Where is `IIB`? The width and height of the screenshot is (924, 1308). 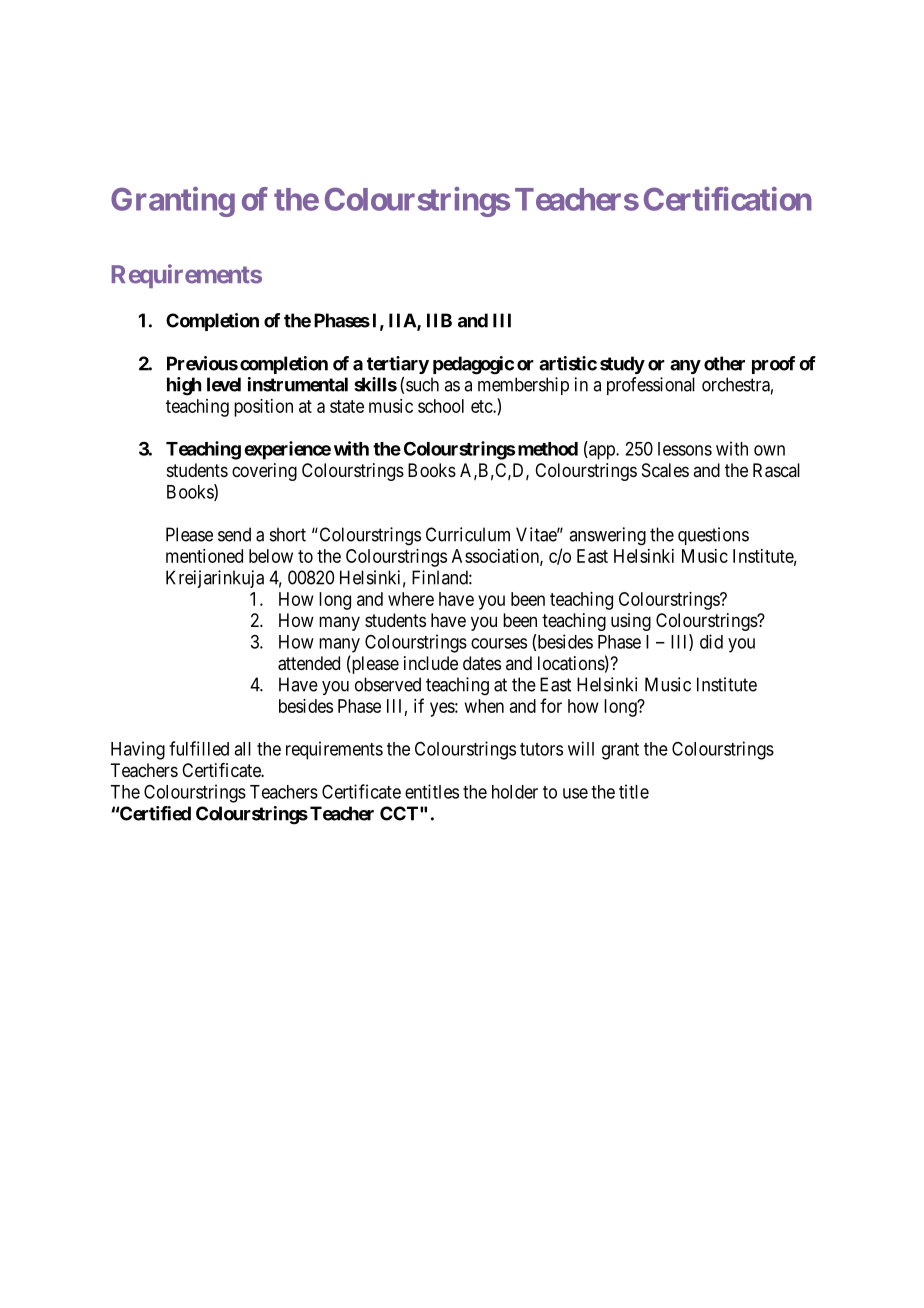
IIB is located at coordinates (439, 320).
